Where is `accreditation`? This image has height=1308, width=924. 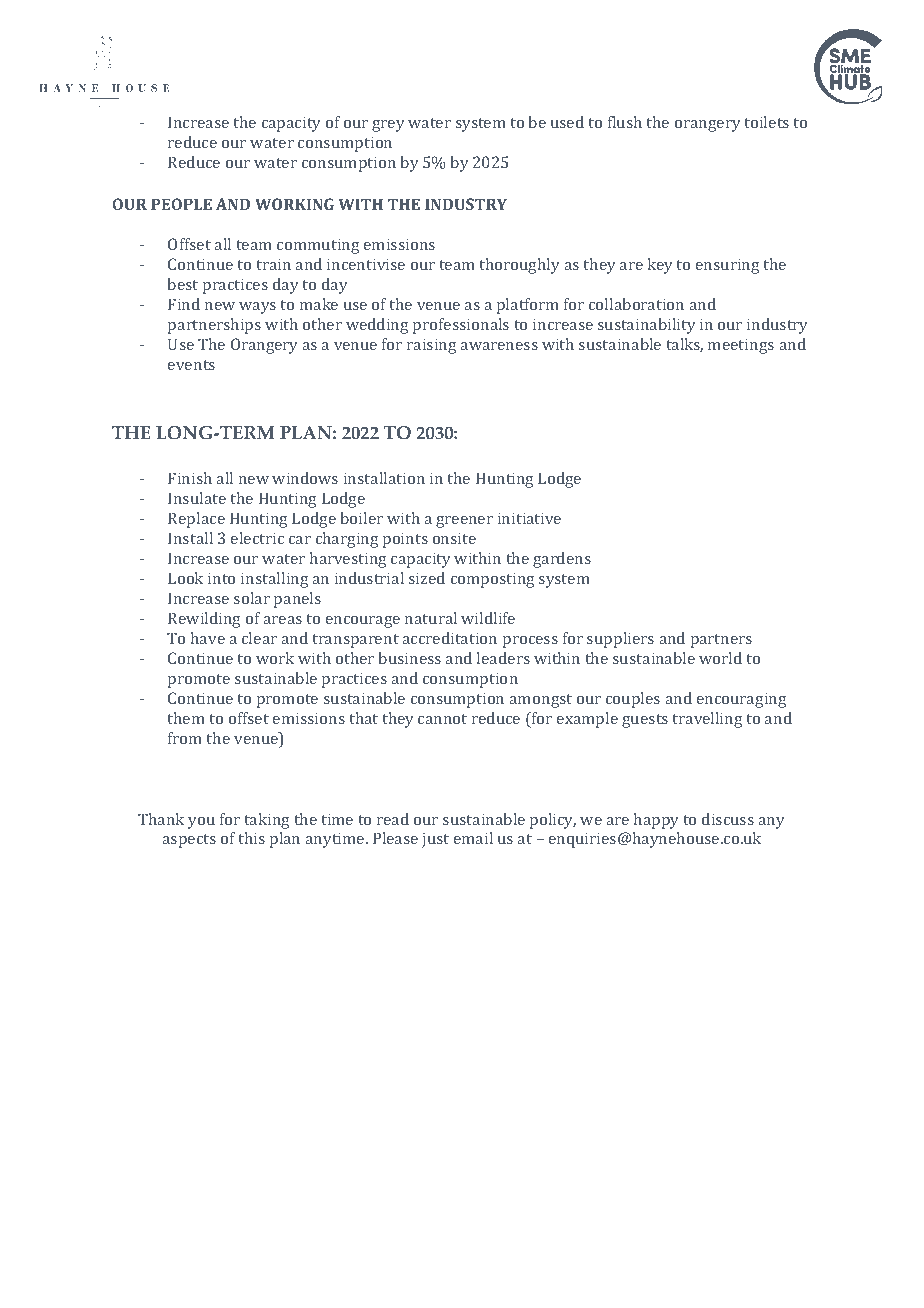 accreditation is located at coordinates (450, 638).
